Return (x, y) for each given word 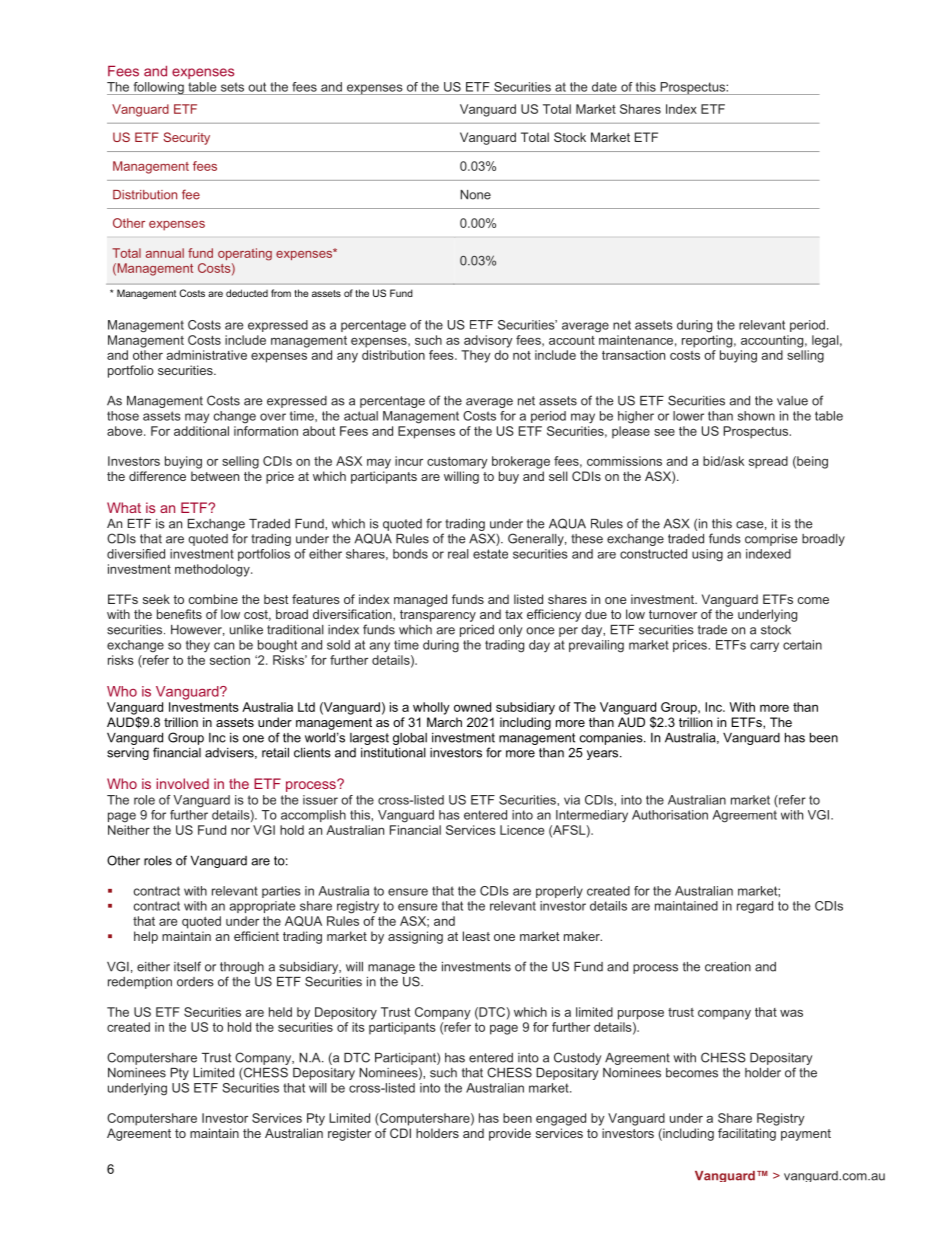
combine (213, 599)
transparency (438, 616)
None (475, 195)
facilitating (747, 1134)
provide (510, 1134)
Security (186, 138)
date (604, 87)
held (280, 1012)
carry (764, 647)
